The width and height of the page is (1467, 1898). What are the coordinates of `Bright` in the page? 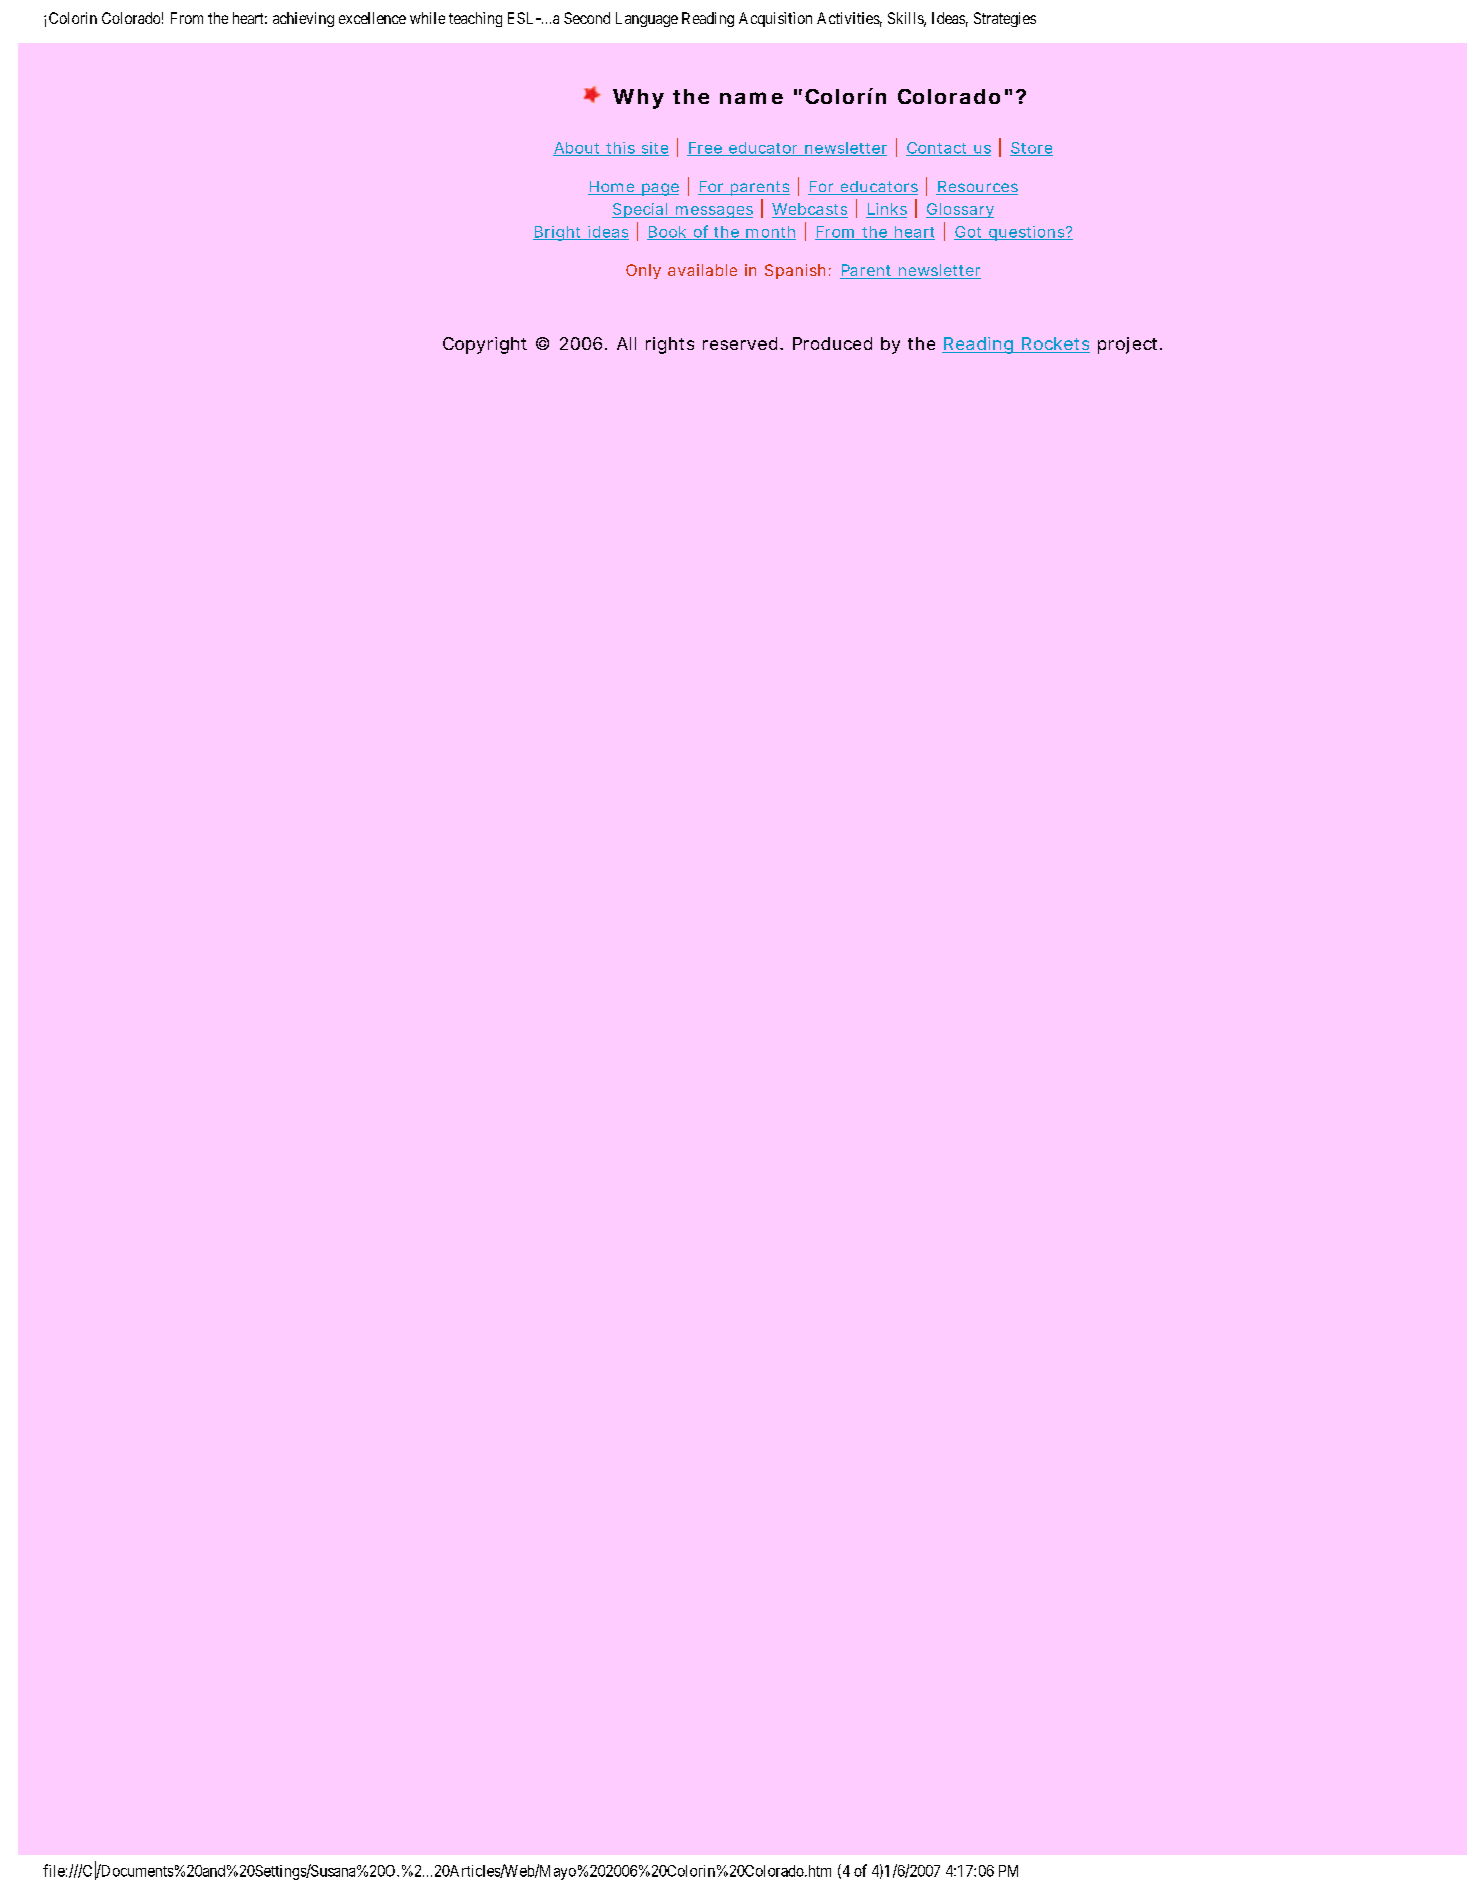 It's located at (558, 233).
